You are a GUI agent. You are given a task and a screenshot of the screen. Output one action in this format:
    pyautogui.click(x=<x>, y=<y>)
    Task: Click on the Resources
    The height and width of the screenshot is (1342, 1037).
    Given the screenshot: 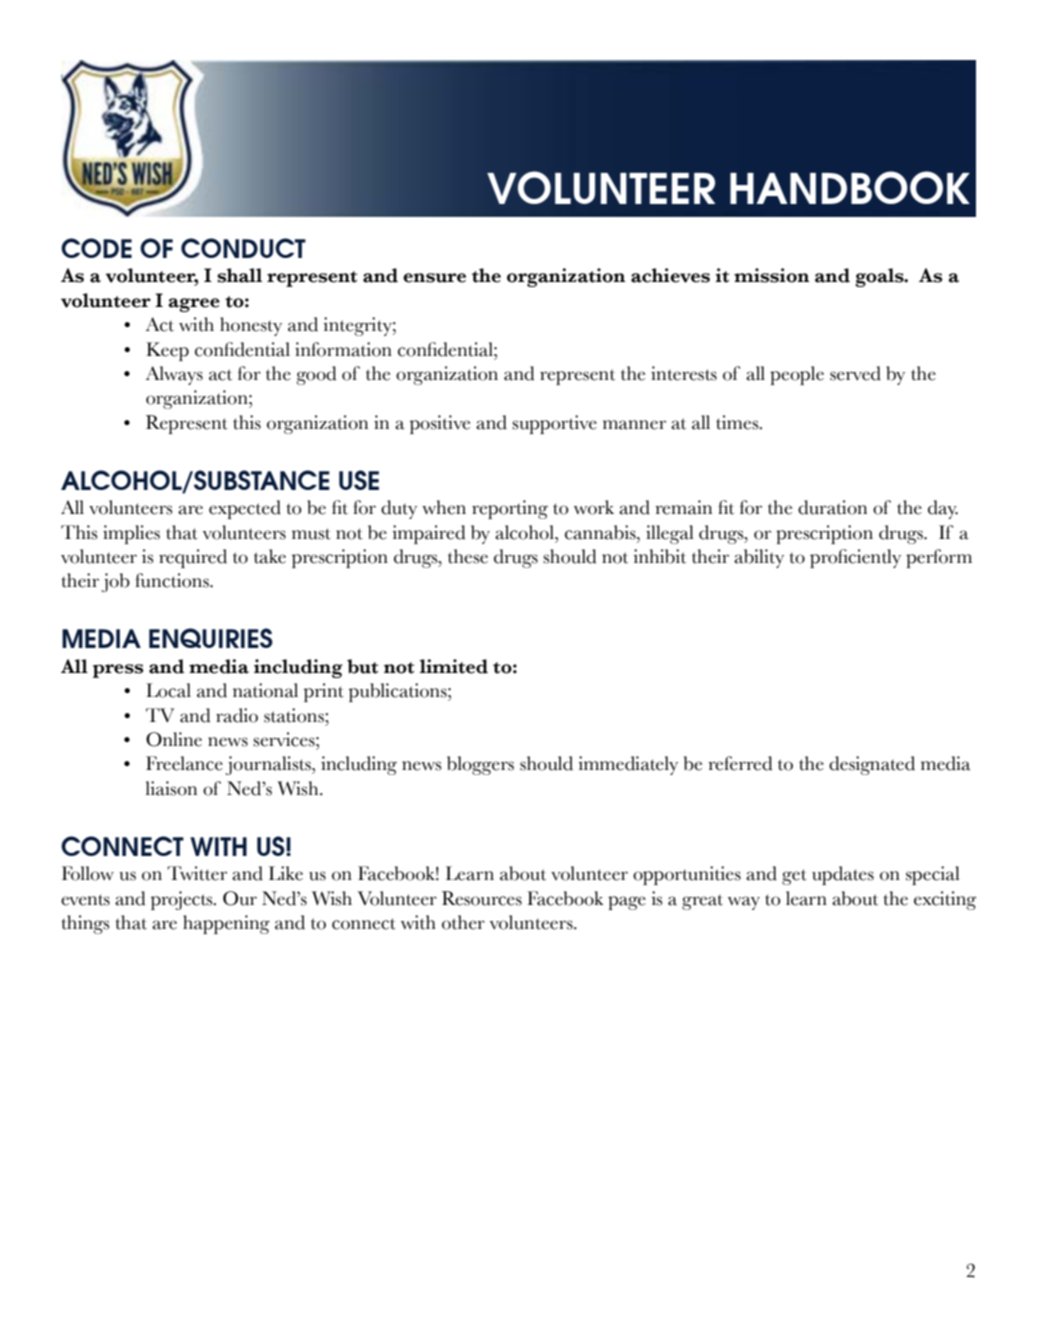 What is the action you would take?
    pyautogui.click(x=482, y=898)
